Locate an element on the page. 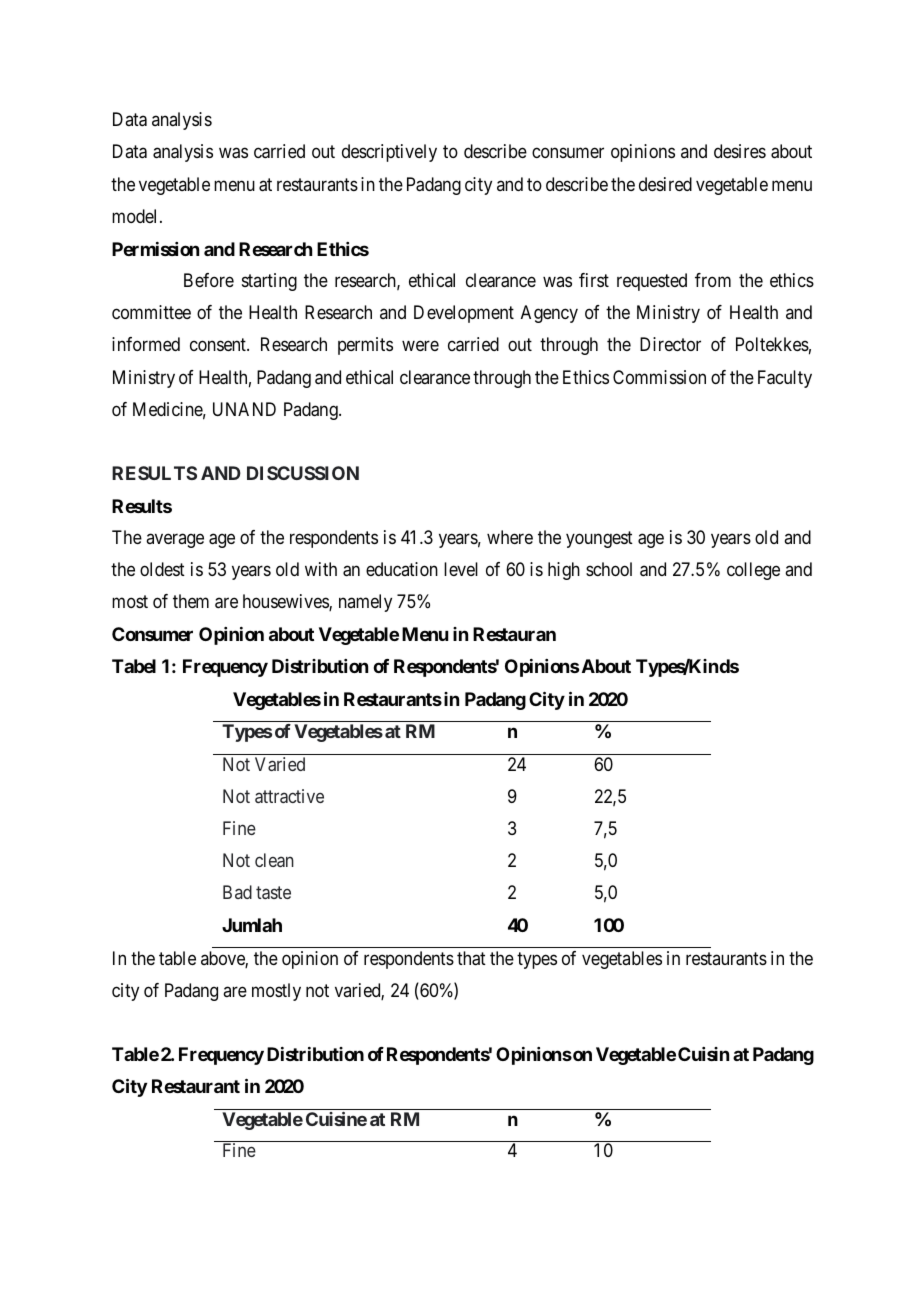  attractive is located at coordinates (289, 796).
